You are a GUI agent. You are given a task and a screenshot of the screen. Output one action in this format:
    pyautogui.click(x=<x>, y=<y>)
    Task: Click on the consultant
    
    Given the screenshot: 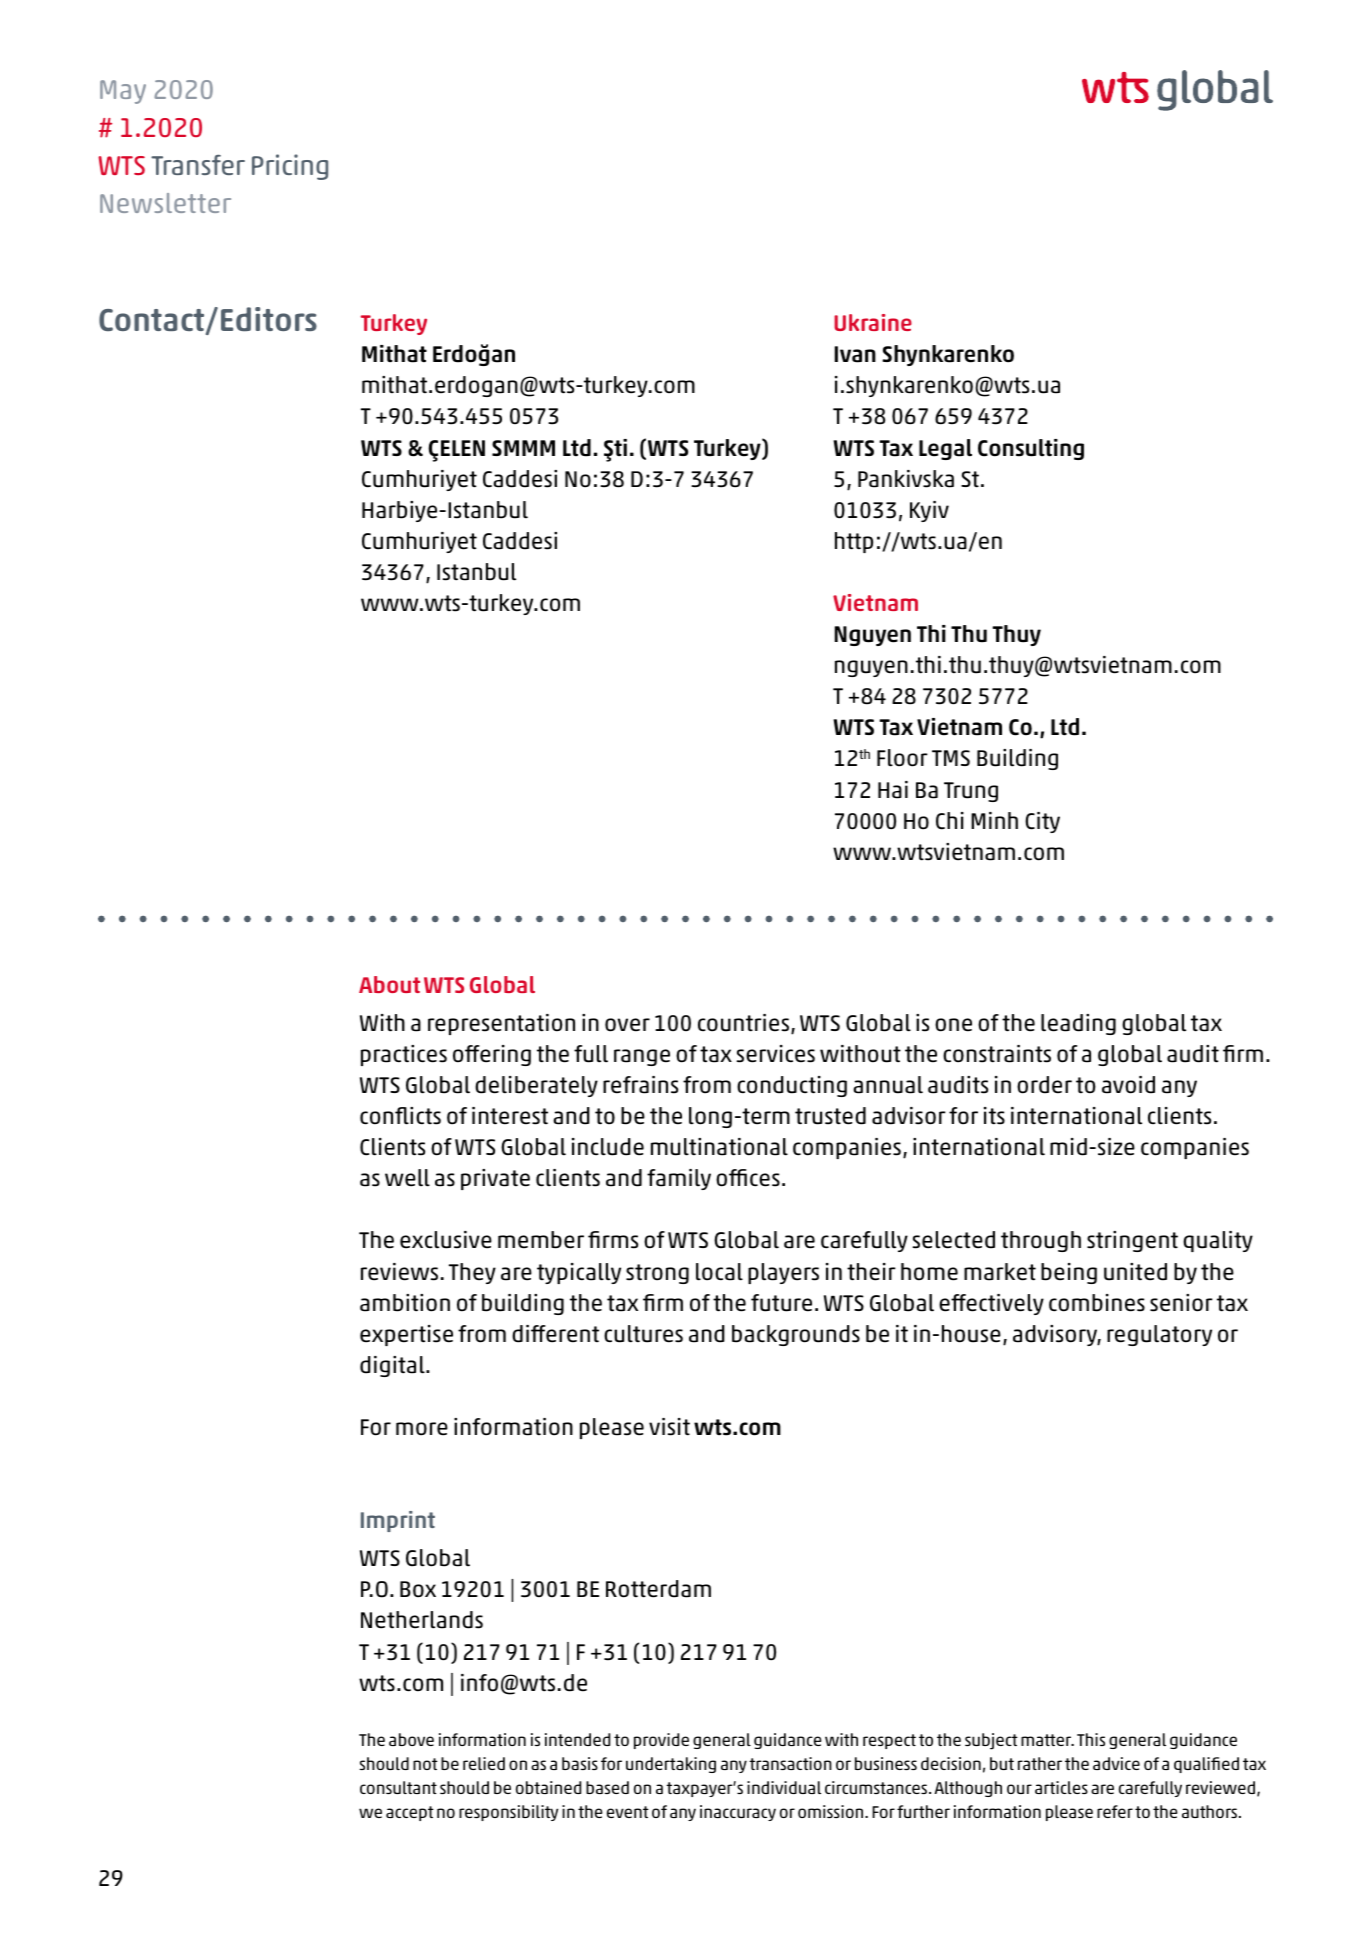 What is the action you would take?
    pyautogui.click(x=398, y=1787)
